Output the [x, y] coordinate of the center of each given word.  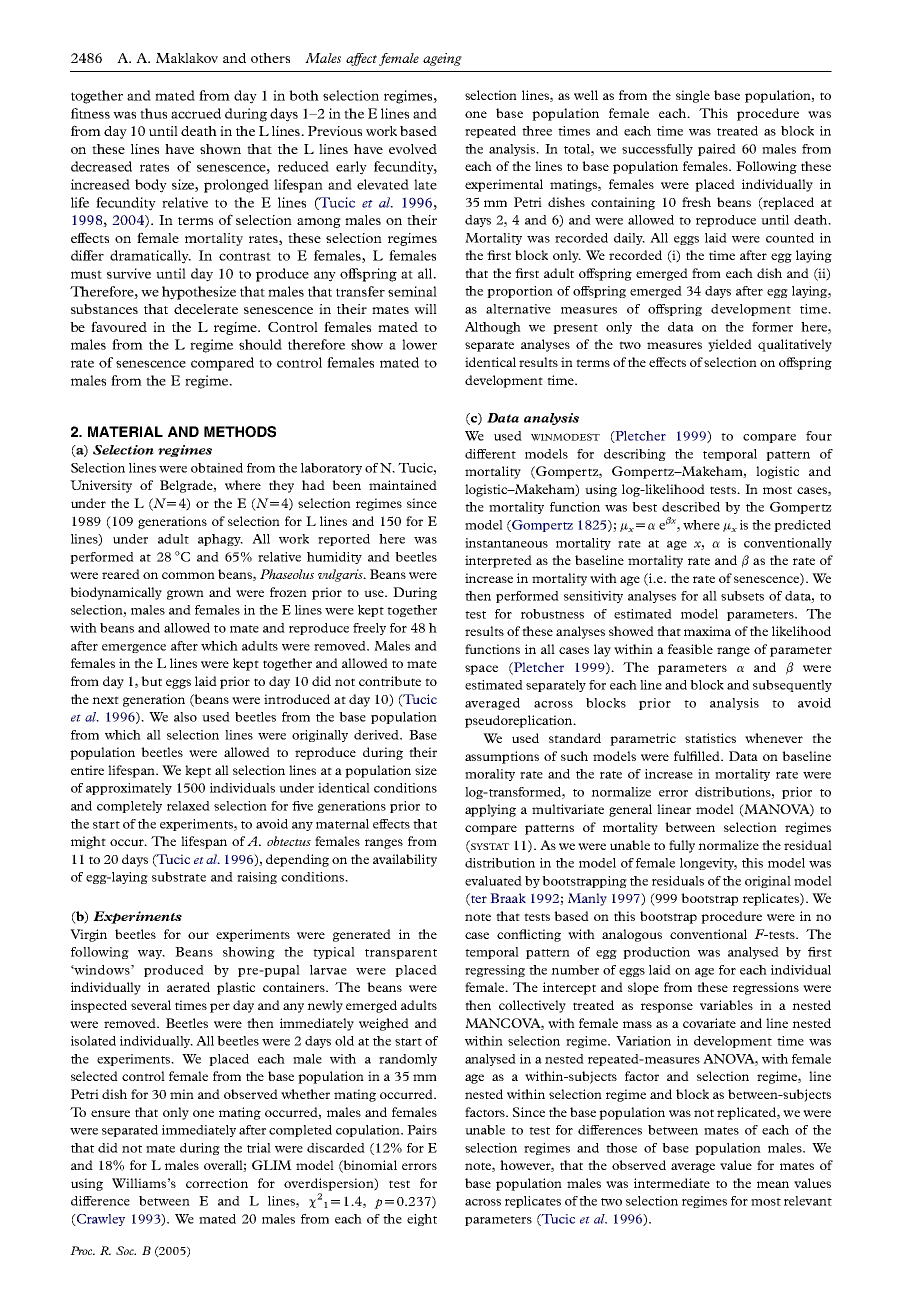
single [693, 96]
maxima [707, 631]
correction [217, 1183]
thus [153, 113]
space [481, 670]
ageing [442, 59]
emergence [134, 648]
